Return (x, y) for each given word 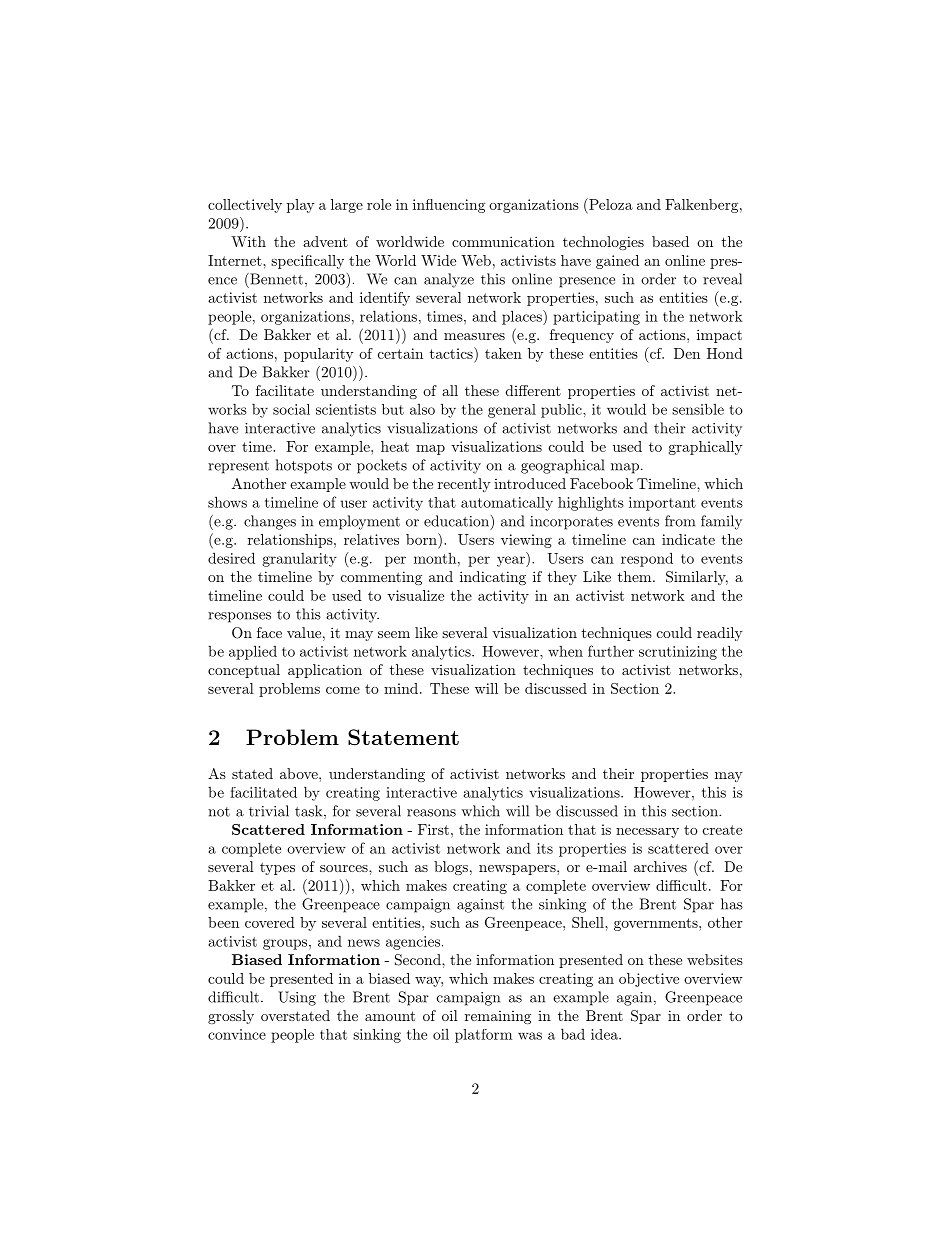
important (662, 504)
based (670, 241)
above (300, 773)
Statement (403, 737)
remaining (498, 1017)
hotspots (304, 466)
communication (503, 241)
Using (297, 998)
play (301, 206)
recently (464, 485)
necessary (647, 833)
